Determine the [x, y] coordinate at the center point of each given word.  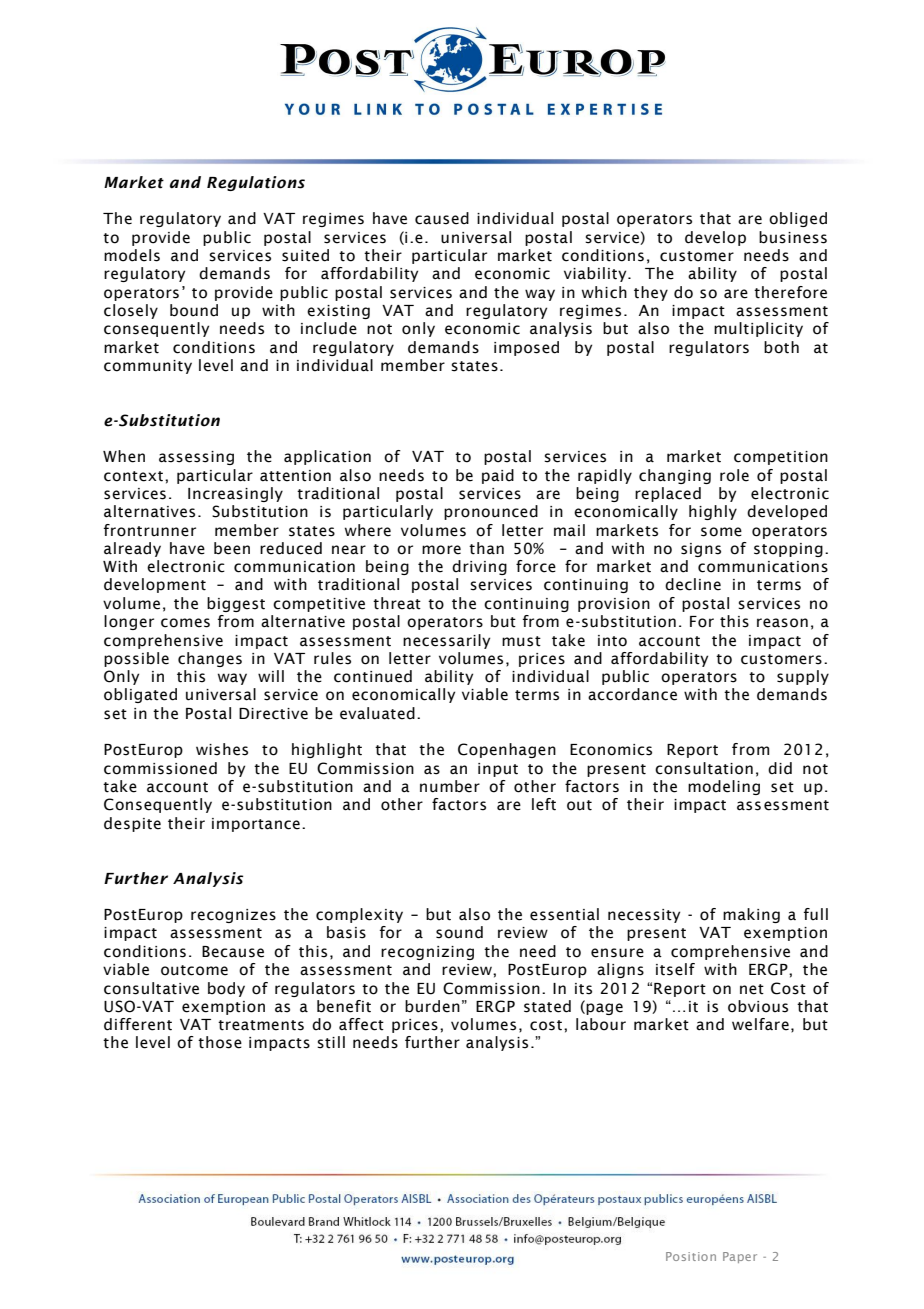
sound [459, 932]
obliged [798, 219]
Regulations [256, 183]
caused [442, 218]
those [220, 1042]
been [232, 548]
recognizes [233, 916]
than [486, 548]
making [751, 915]
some [721, 532]
